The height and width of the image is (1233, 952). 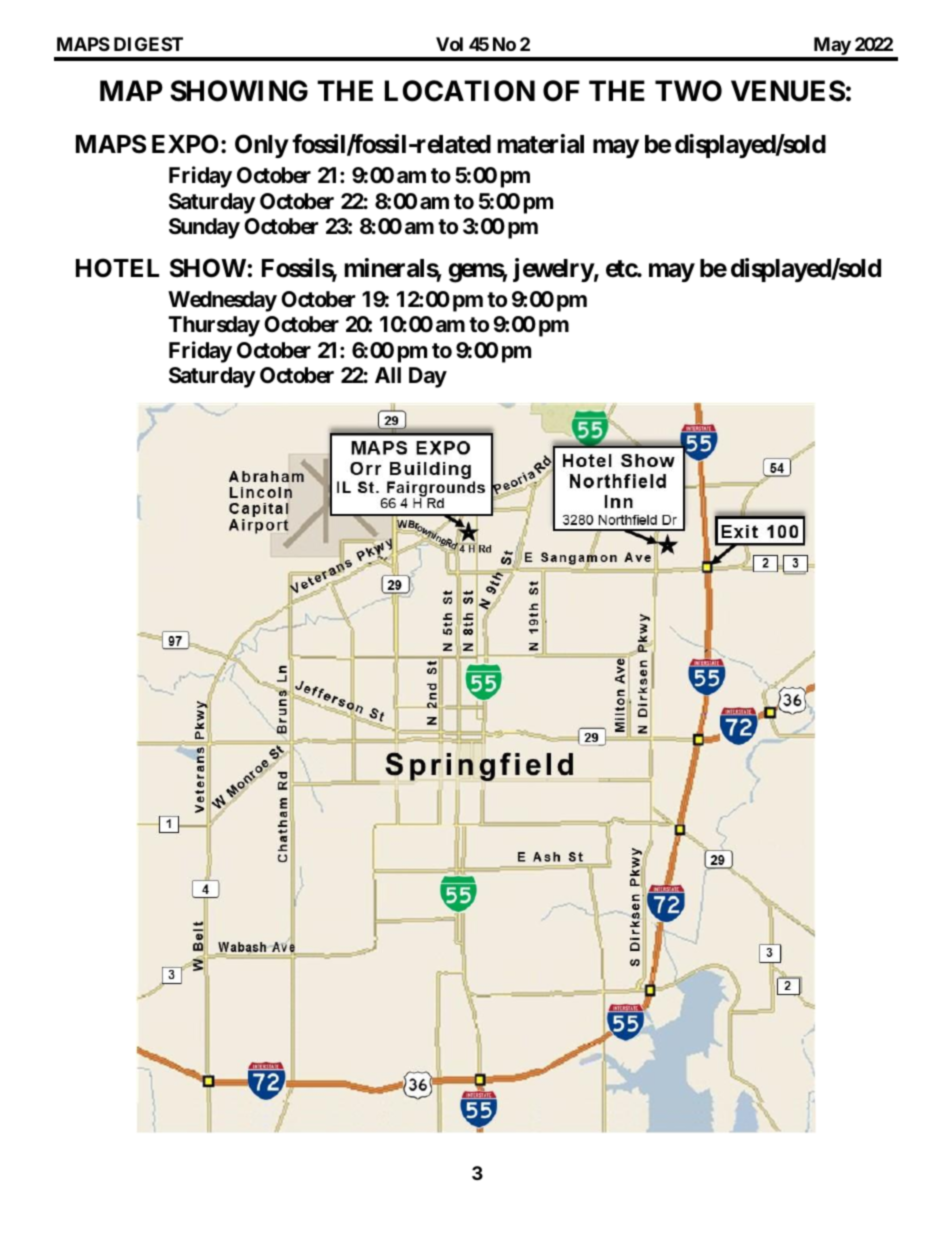 What do you see at coordinates (117, 268) in the image?
I see `HOTEL` at bounding box center [117, 268].
